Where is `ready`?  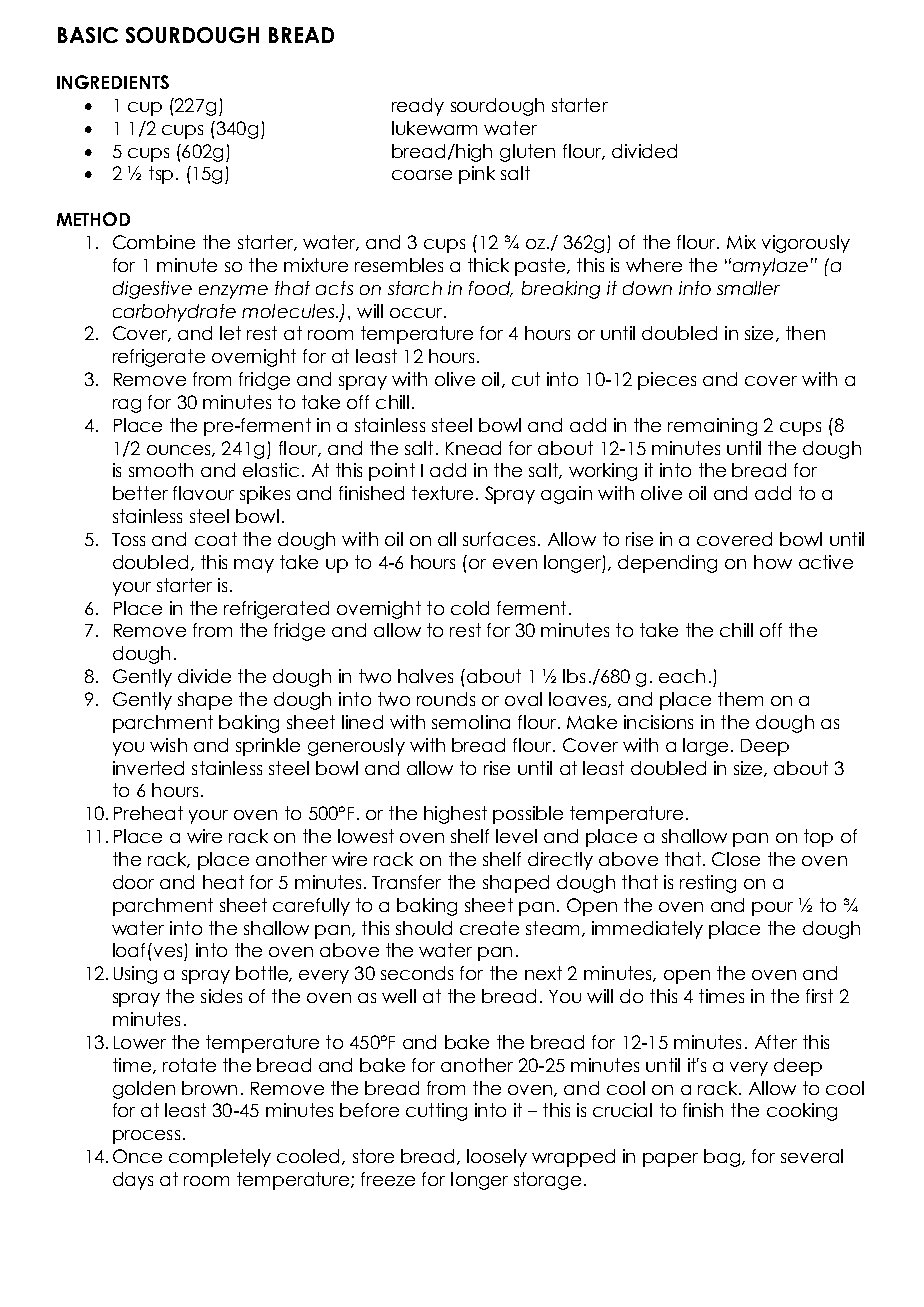 ready is located at coordinates (418, 107).
